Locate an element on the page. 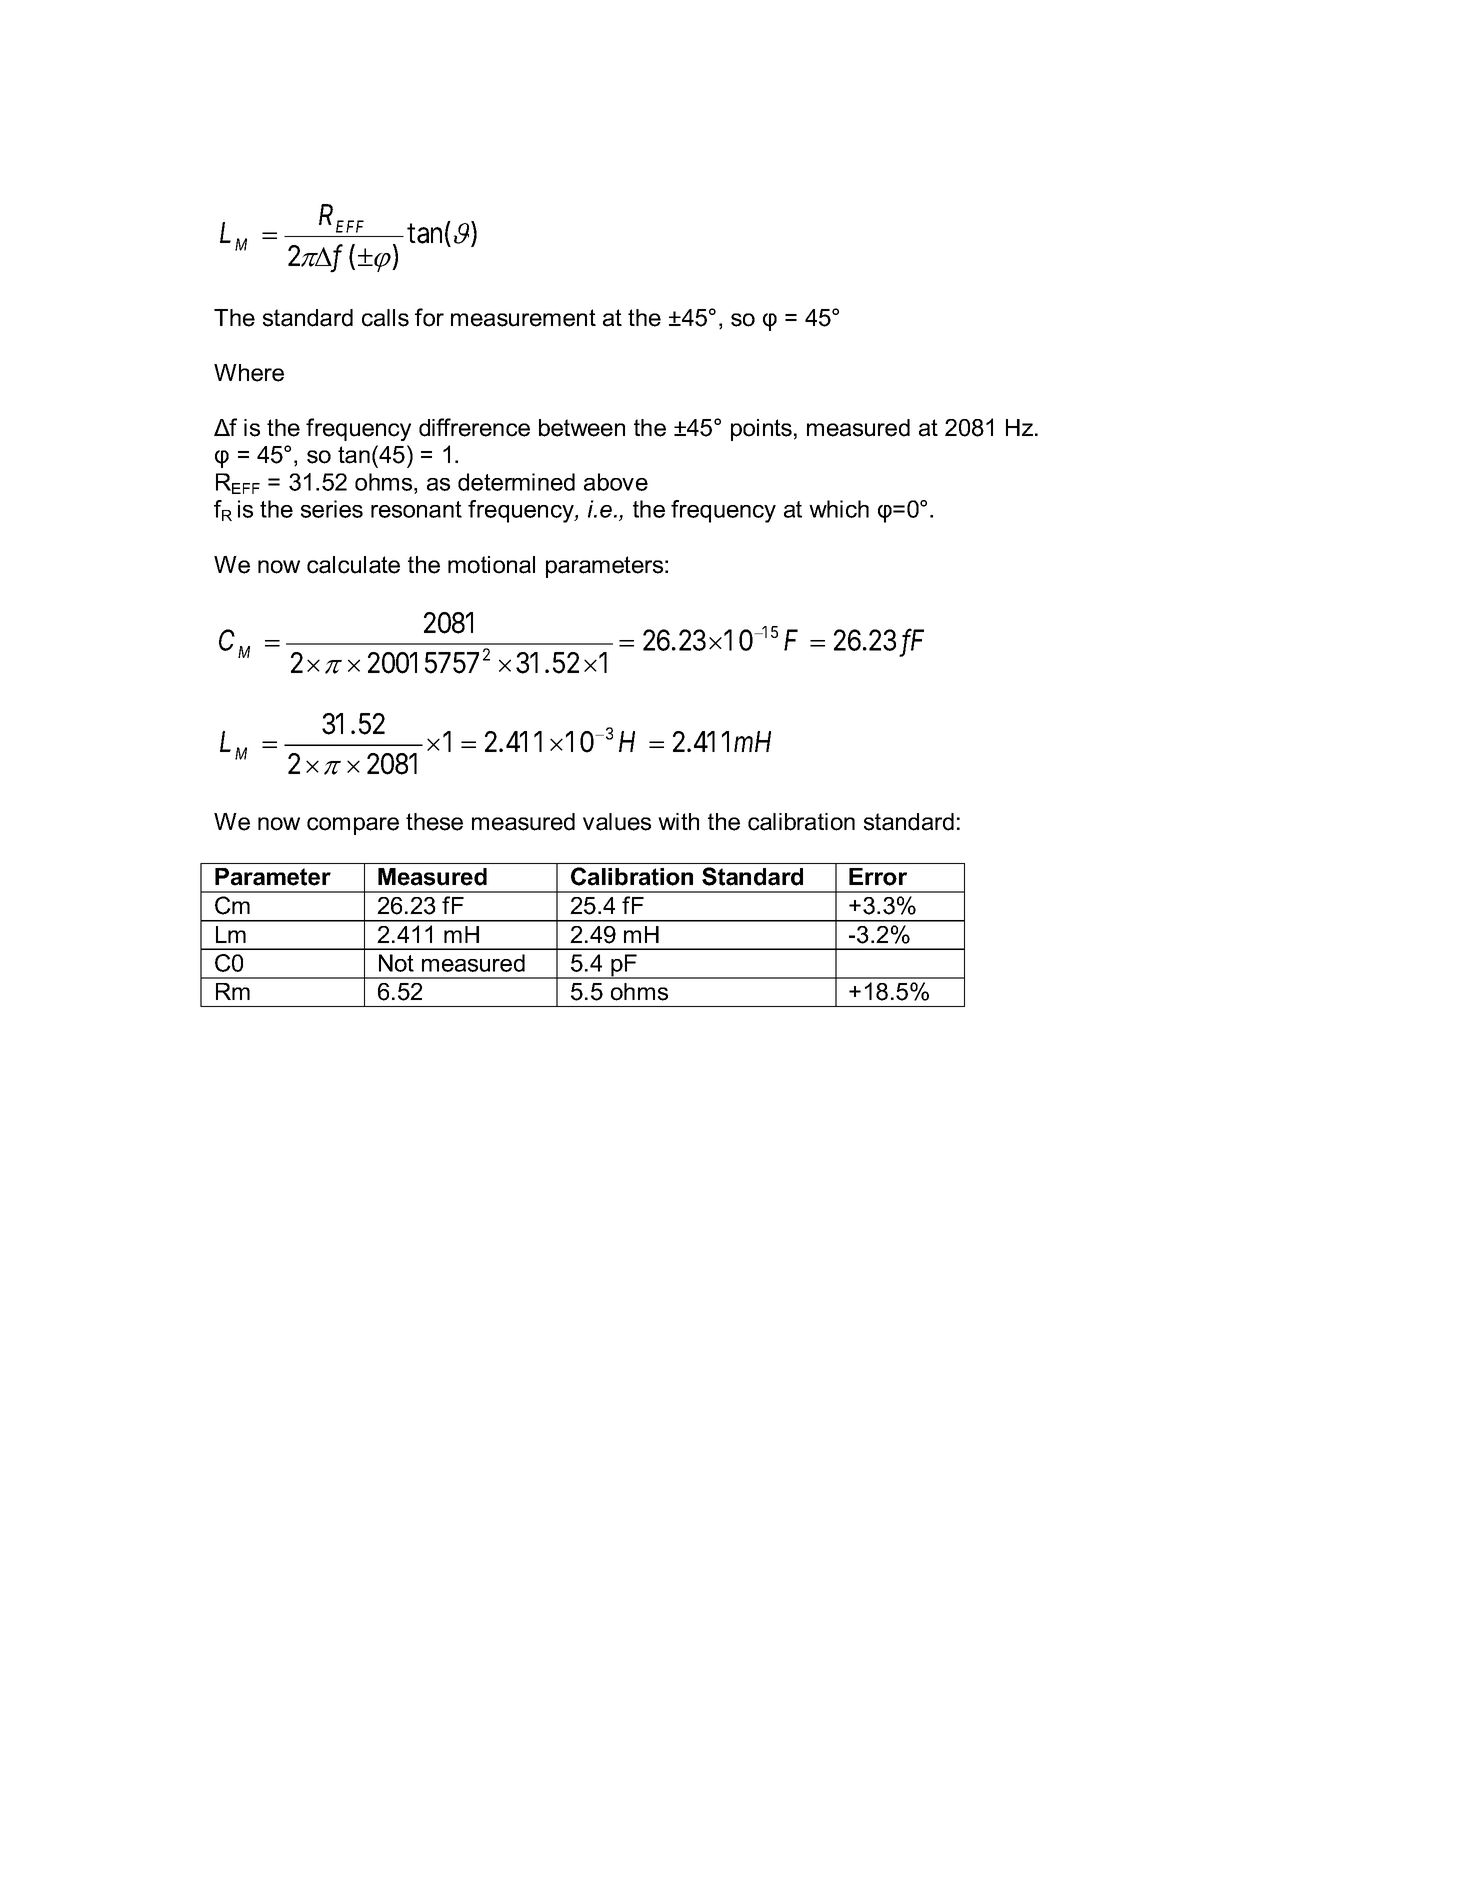  values is located at coordinates (617, 822).
